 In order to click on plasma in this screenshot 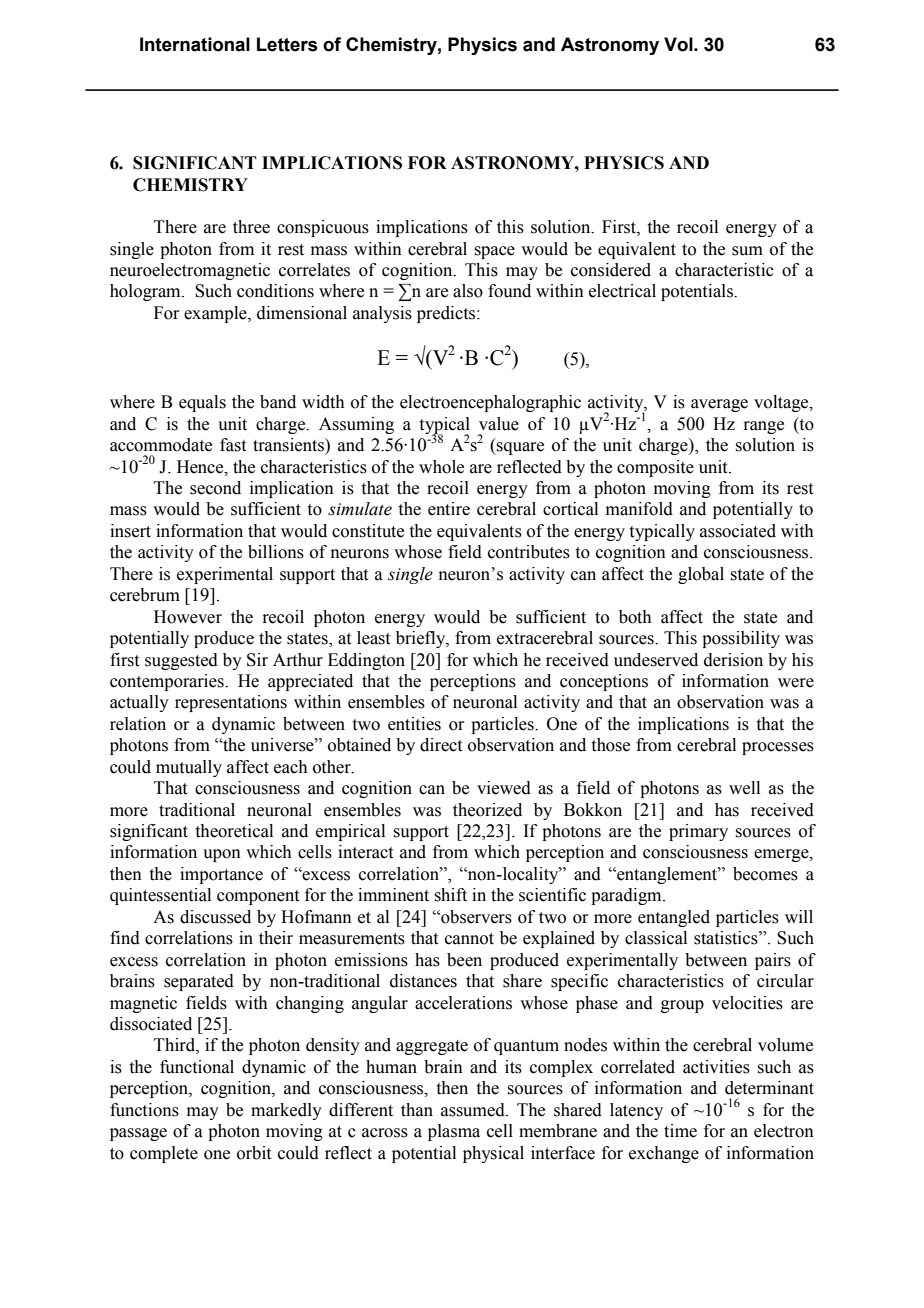, I will do `click(454, 1132)`.
